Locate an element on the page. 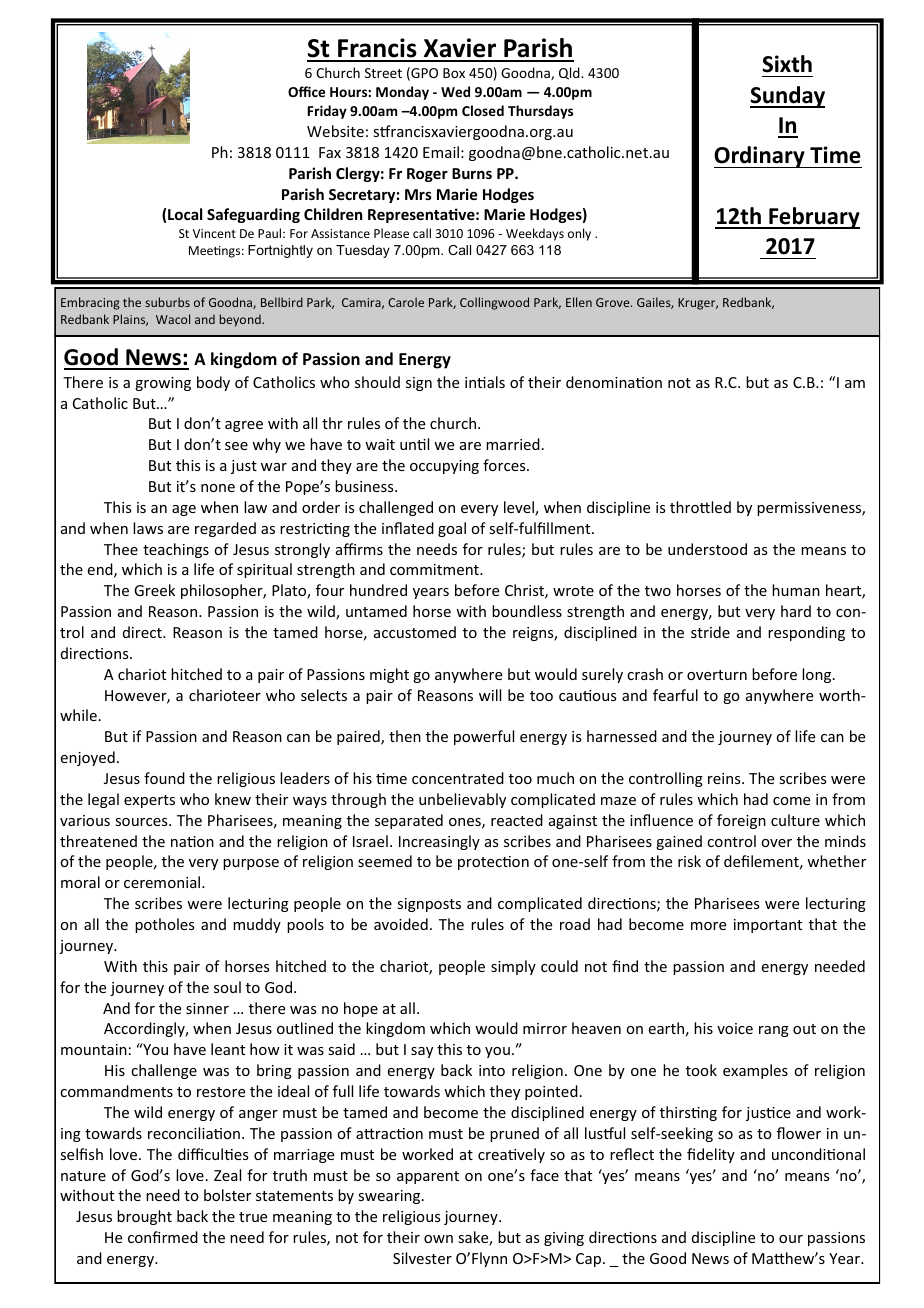 The image size is (924, 1308). Sunday is located at coordinates (787, 97).
